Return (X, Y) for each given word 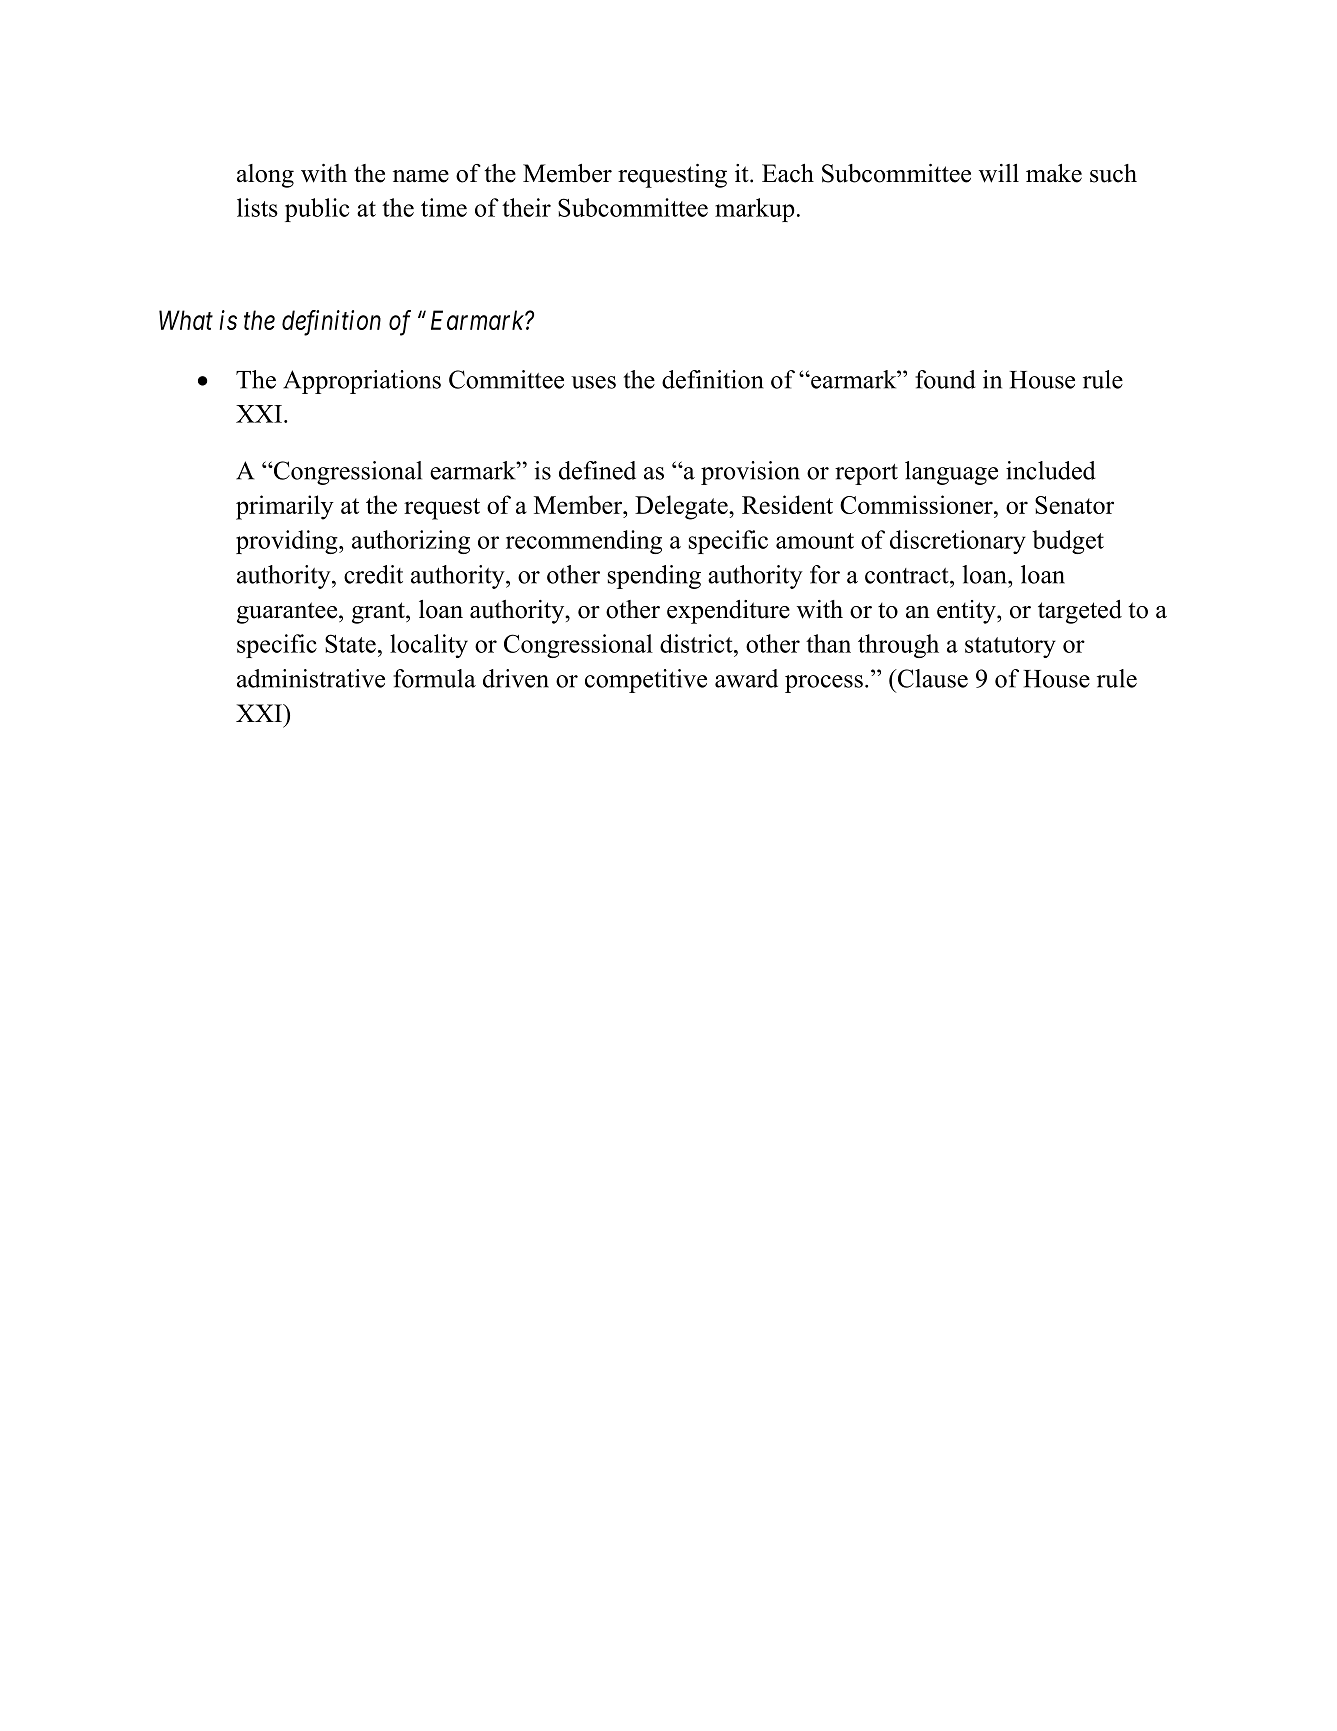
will (999, 173)
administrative (311, 678)
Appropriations (362, 382)
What (186, 320)
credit (373, 574)
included (1051, 470)
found (945, 379)
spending (654, 577)
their (526, 207)
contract (908, 576)
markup (755, 210)
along (265, 176)
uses (593, 382)
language (951, 473)
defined (597, 470)
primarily (285, 507)
